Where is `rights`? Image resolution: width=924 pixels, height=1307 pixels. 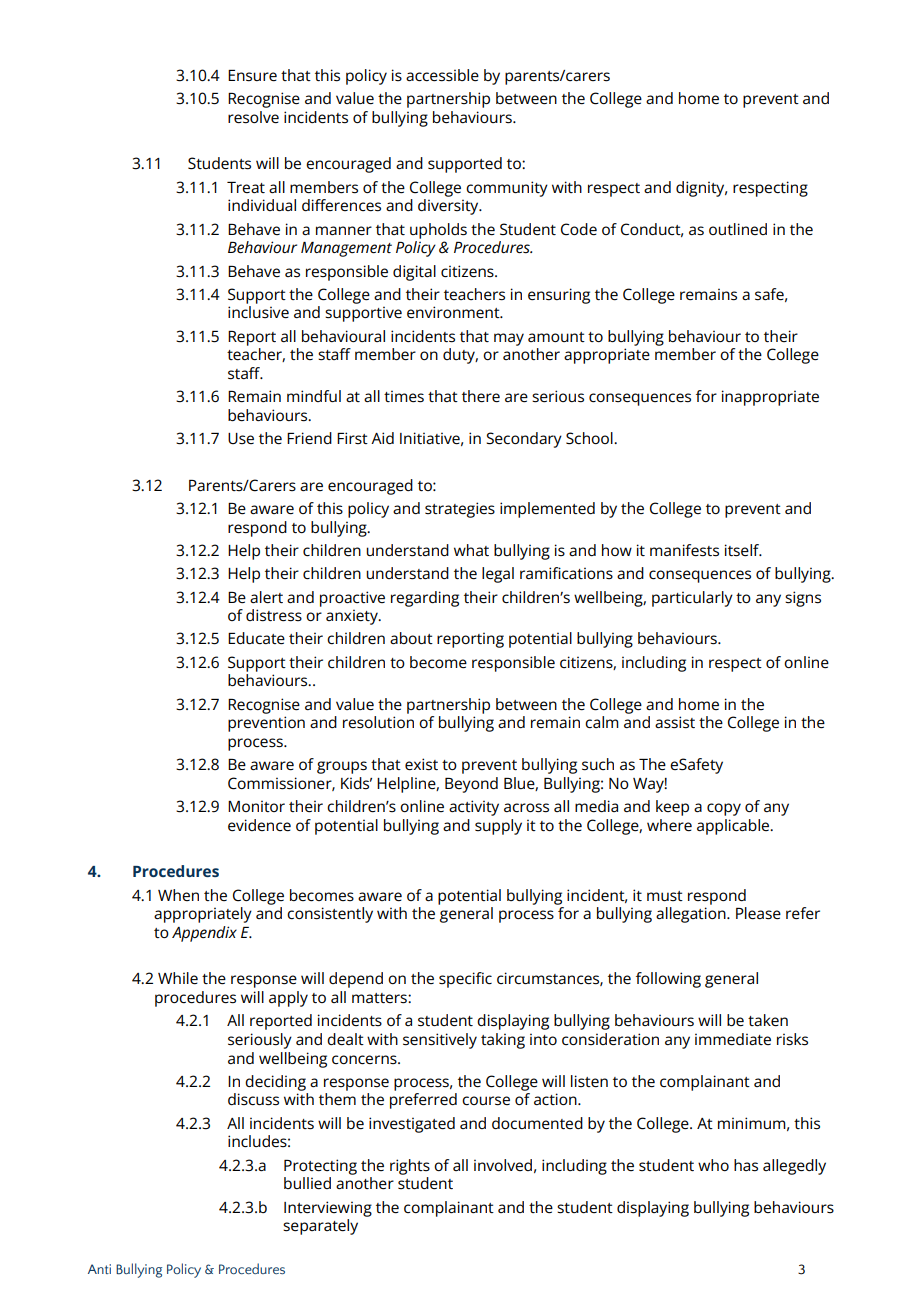 rights is located at coordinates (410, 1167).
